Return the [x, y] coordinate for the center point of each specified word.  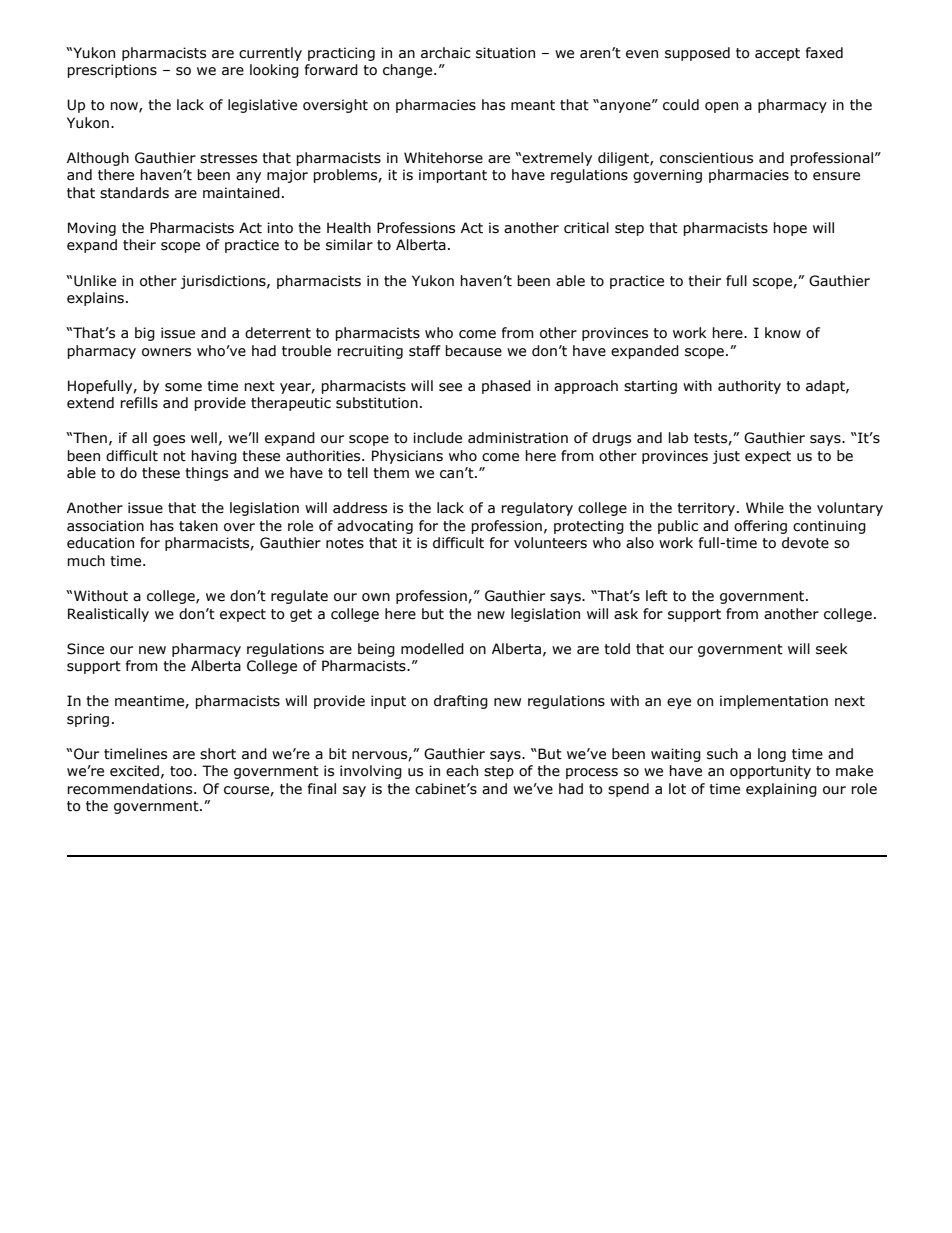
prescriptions [112, 71]
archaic [446, 53]
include [437, 438]
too [181, 771]
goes [169, 440]
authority [749, 387]
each [462, 771]
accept [777, 54]
